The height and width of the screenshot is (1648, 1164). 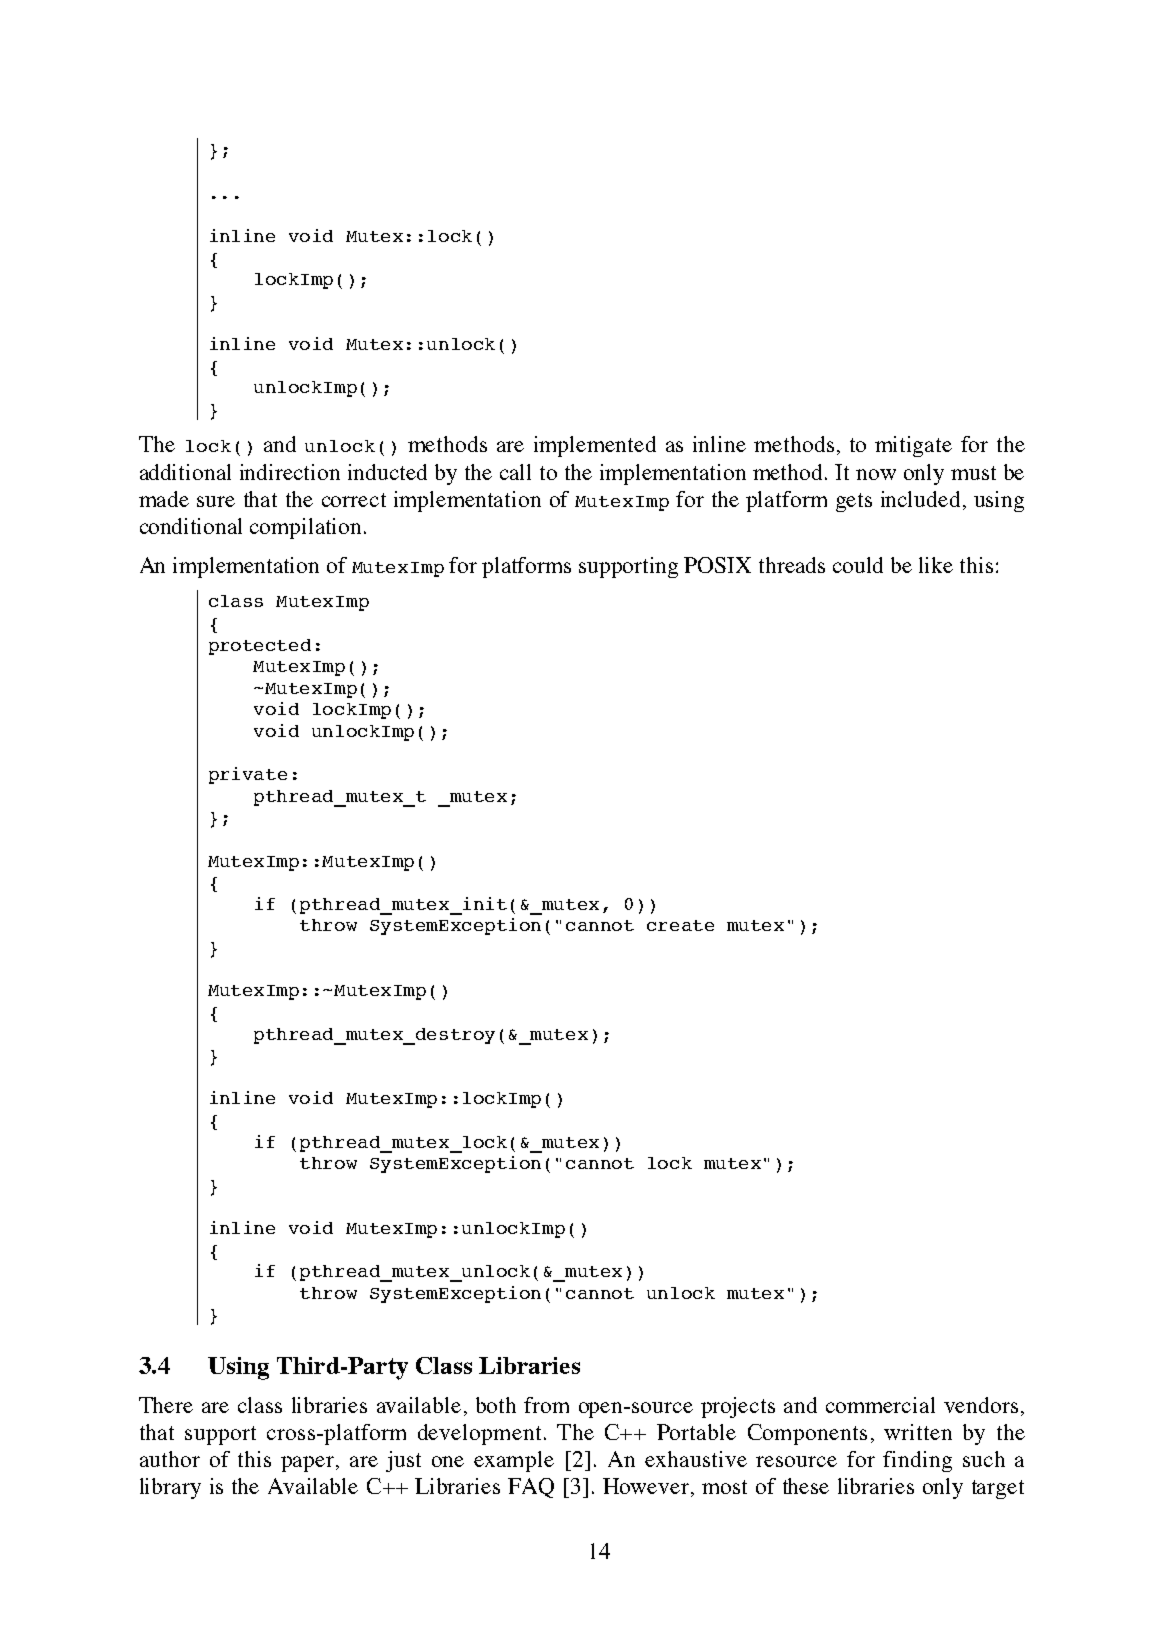 I want to click on example, so click(x=514, y=1461).
